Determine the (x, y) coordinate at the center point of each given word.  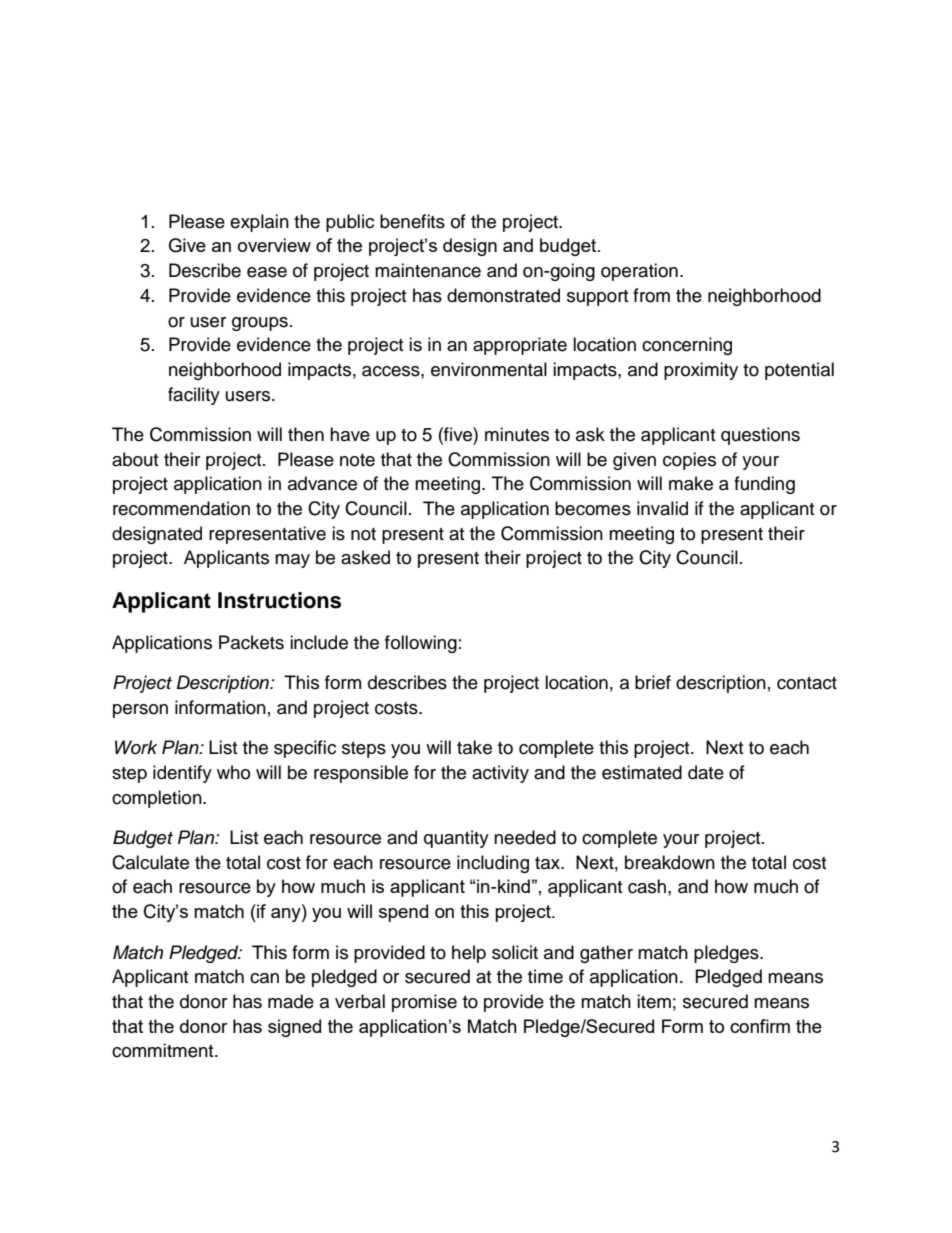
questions (760, 436)
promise (424, 1003)
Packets (251, 642)
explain (259, 223)
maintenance (428, 270)
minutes (517, 434)
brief (653, 682)
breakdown (670, 862)
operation (639, 272)
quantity (456, 839)
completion (158, 799)
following (421, 644)
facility (194, 396)
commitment (164, 1050)
